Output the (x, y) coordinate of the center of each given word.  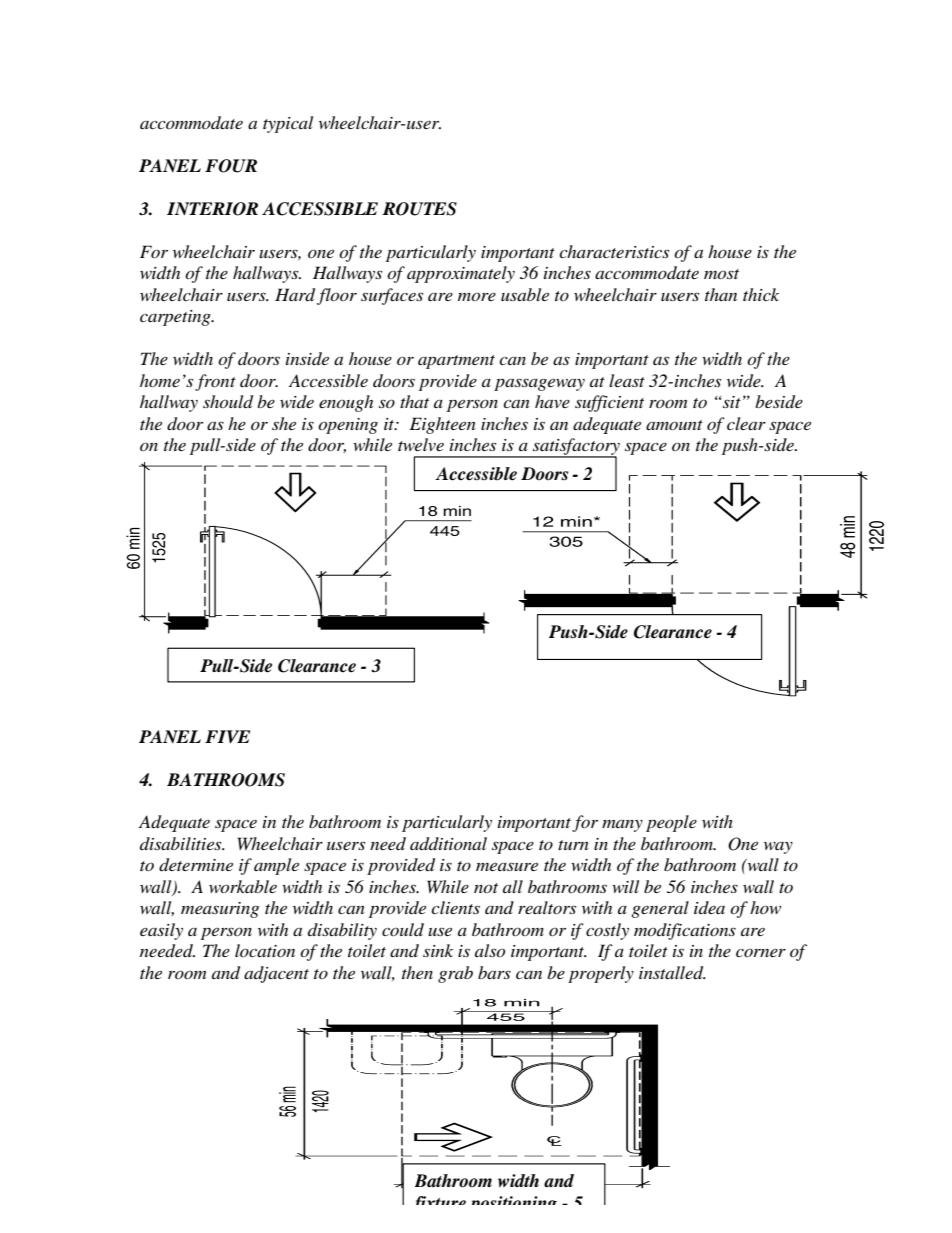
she (284, 423)
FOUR (231, 166)
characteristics (614, 251)
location (265, 950)
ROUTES (419, 209)
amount (674, 425)
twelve (421, 444)
